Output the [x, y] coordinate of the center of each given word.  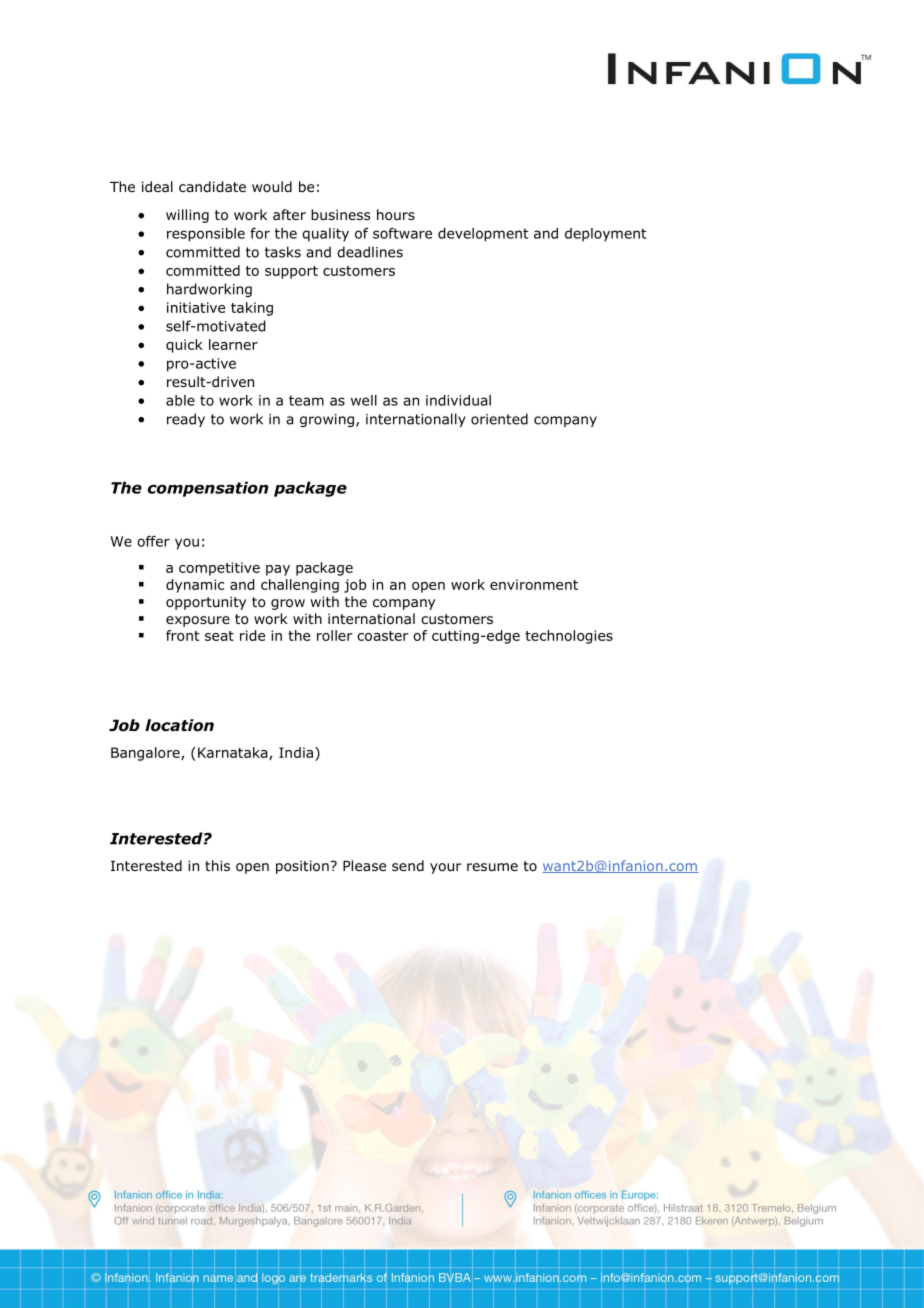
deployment [606, 235]
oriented [499, 419]
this [217, 865]
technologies [569, 637]
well [364, 400]
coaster [383, 636]
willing [187, 216]
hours [396, 215]
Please [364, 865]
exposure [198, 621]
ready [186, 420]
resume [492, 867]
